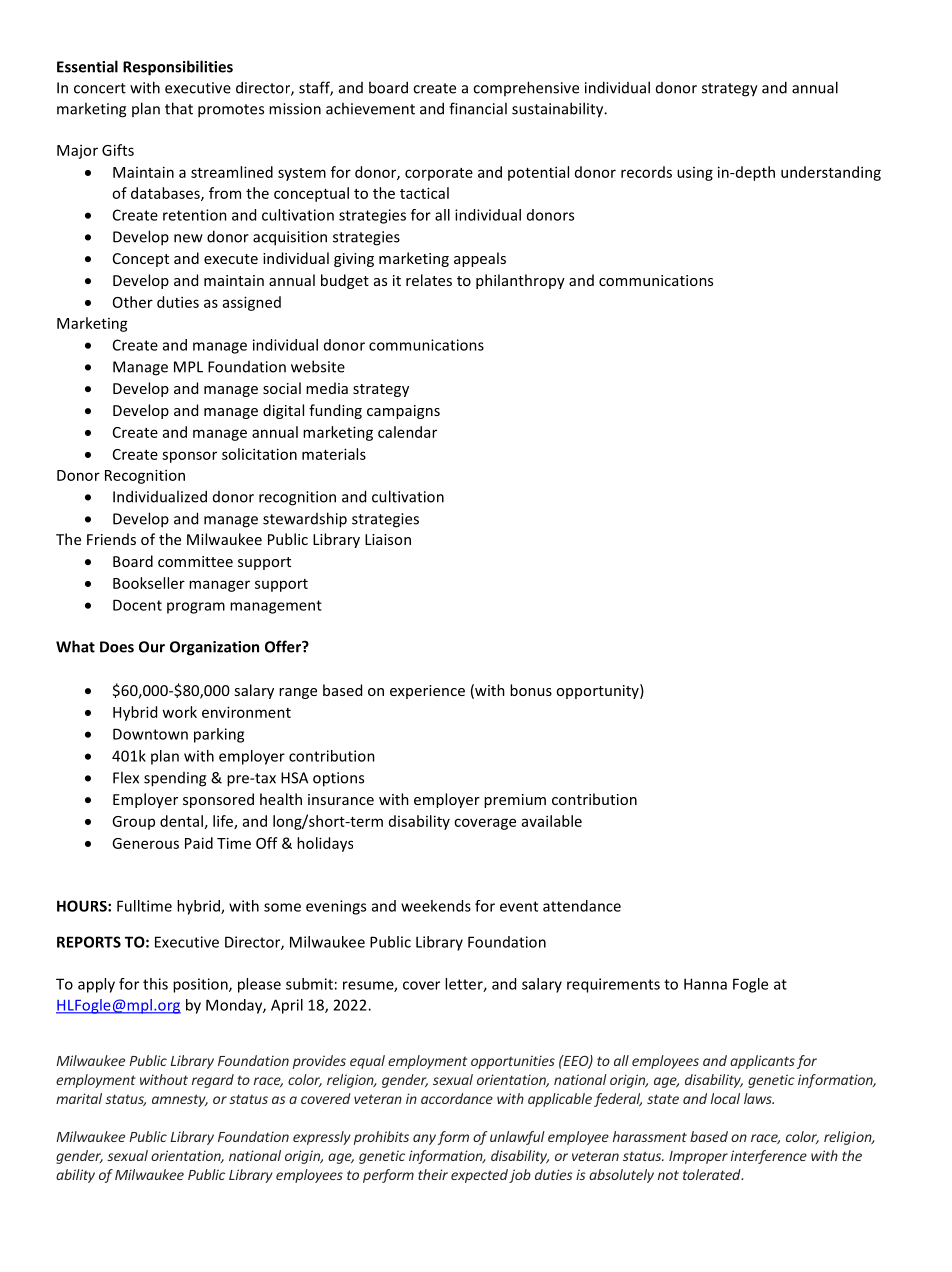 The width and height of the screenshot is (952, 1272). I want to click on using, so click(695, 174).
